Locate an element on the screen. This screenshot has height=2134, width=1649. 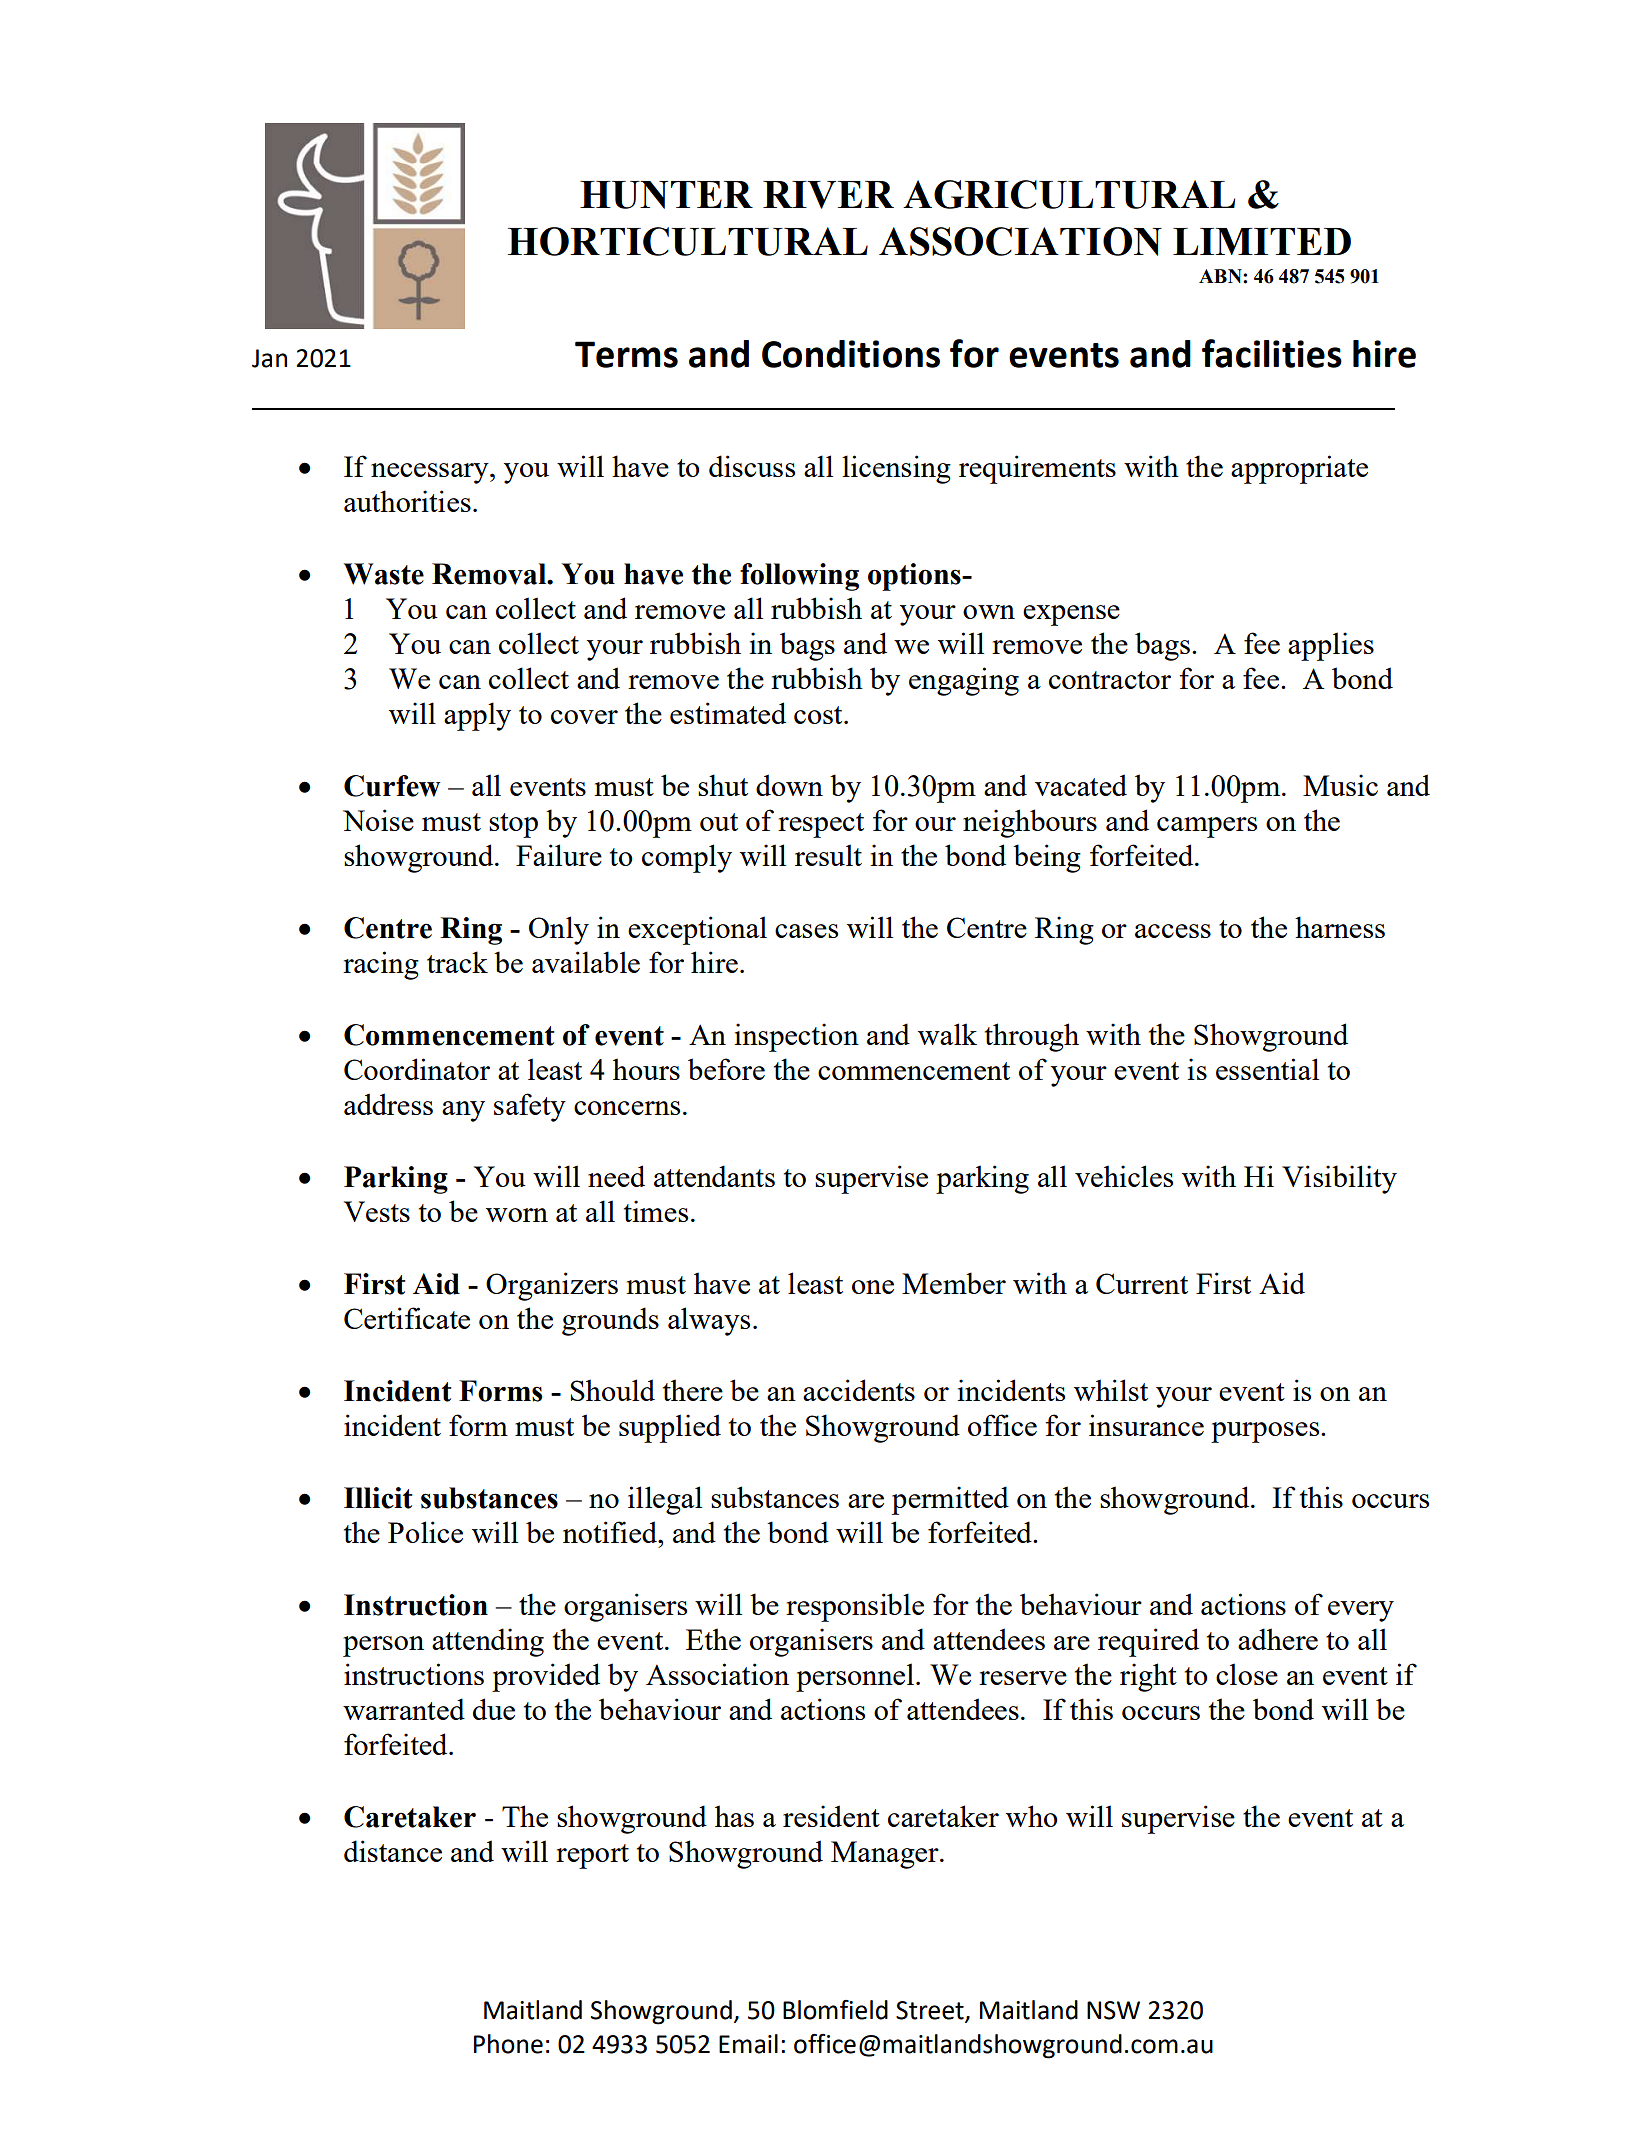
responsible is located at coordinates (855, 1607).
